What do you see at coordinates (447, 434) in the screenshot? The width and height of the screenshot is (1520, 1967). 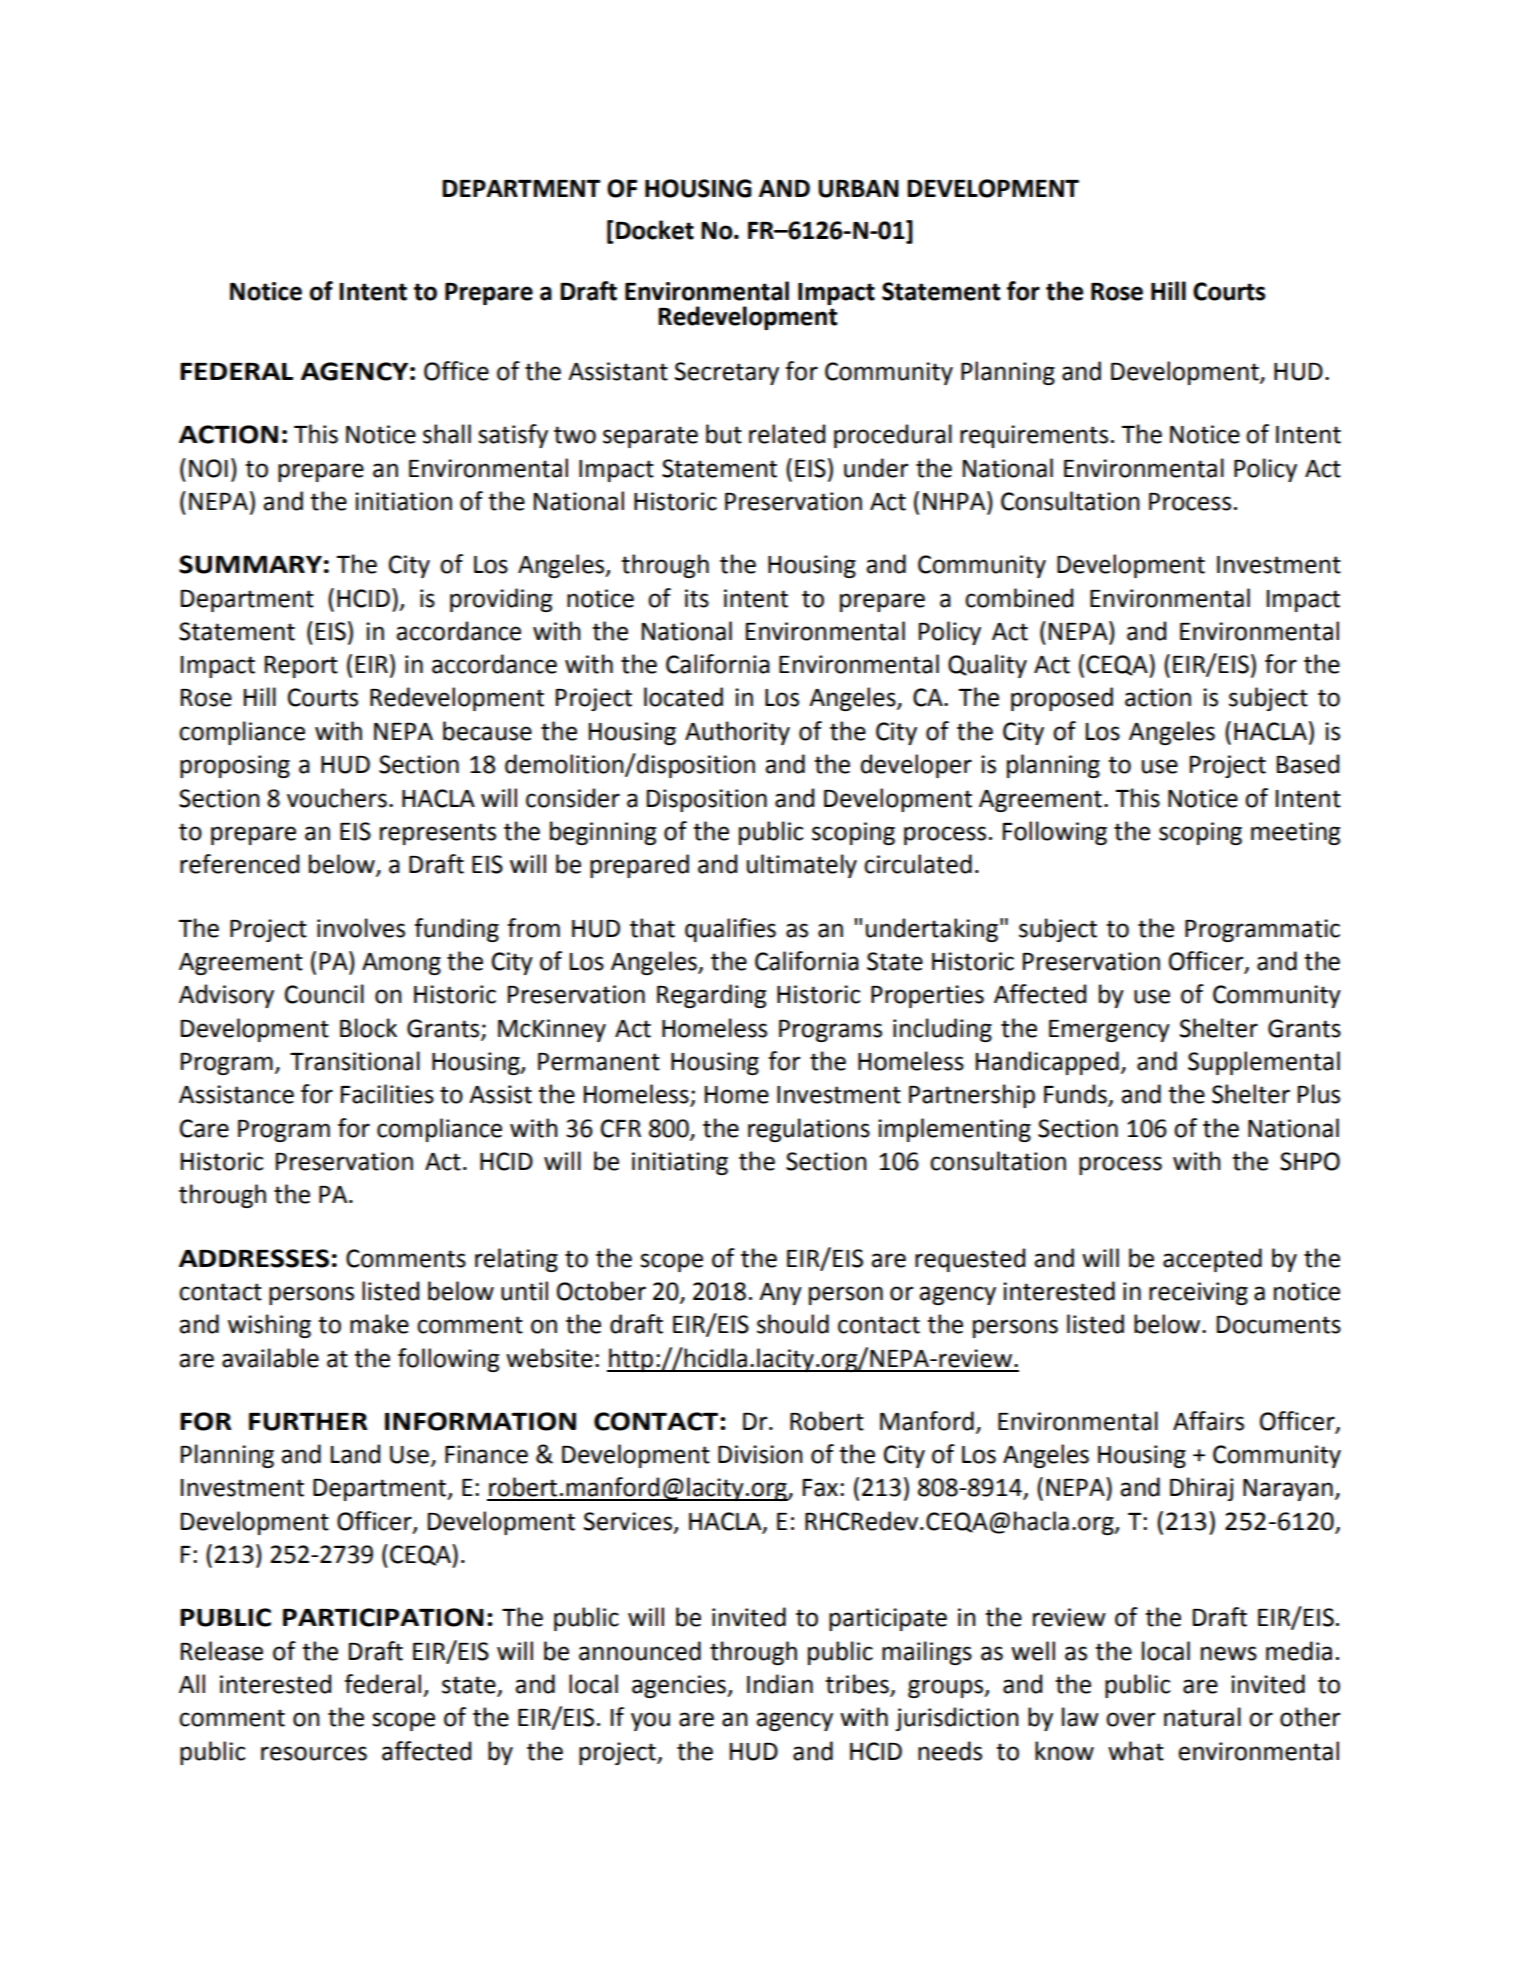 I see `shall` at bounding box center [447, 434].
